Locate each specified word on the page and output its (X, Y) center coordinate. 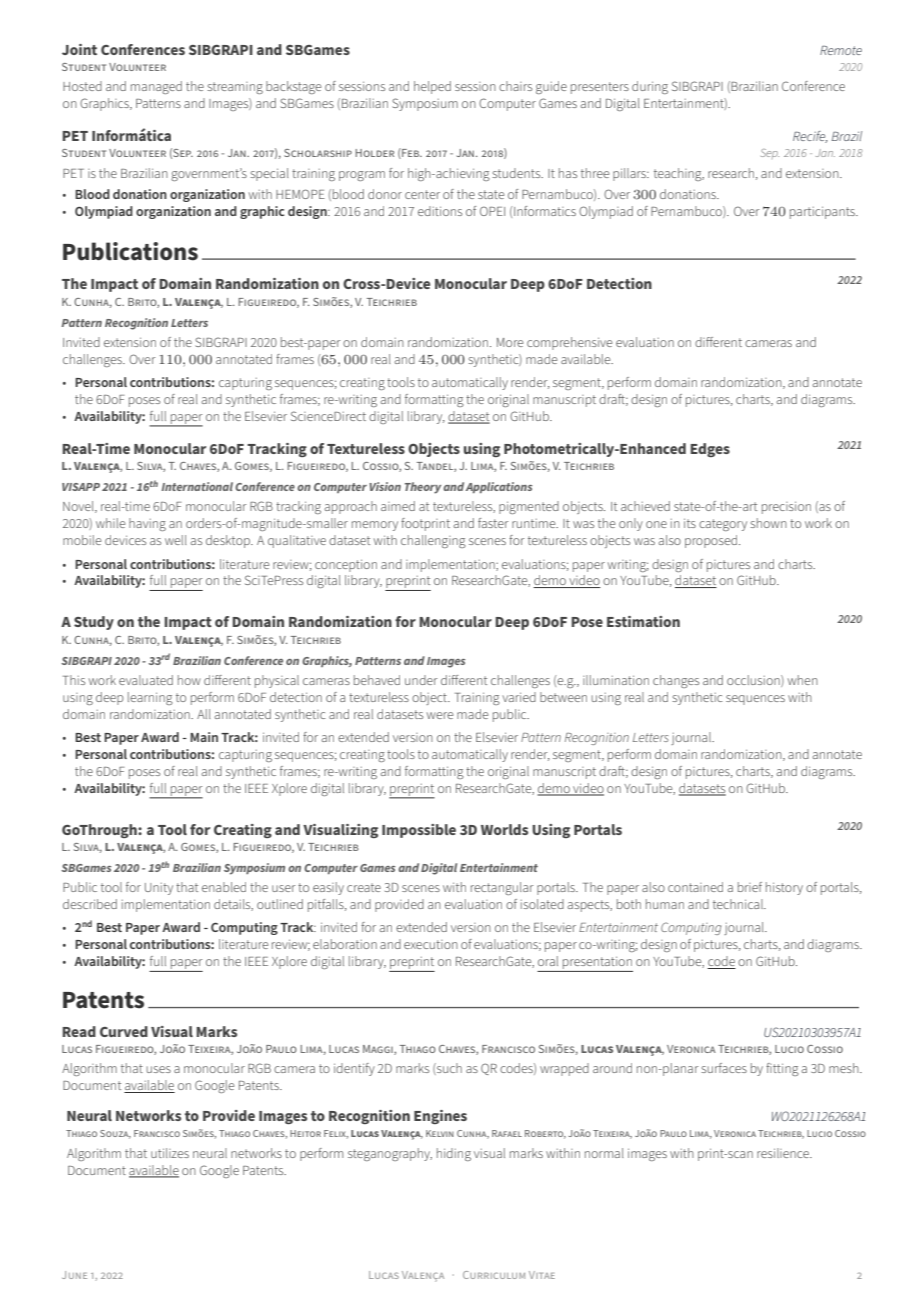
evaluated (146, 680)
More (510, 342)
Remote (841, 50)
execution (431, 944)
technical (739, 904)
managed (156, 87)
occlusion (754, 681)
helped (432, 87)
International (197, 486)
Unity (159, 889)
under (421, 680)
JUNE (74, 1275)
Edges (710, 450)
